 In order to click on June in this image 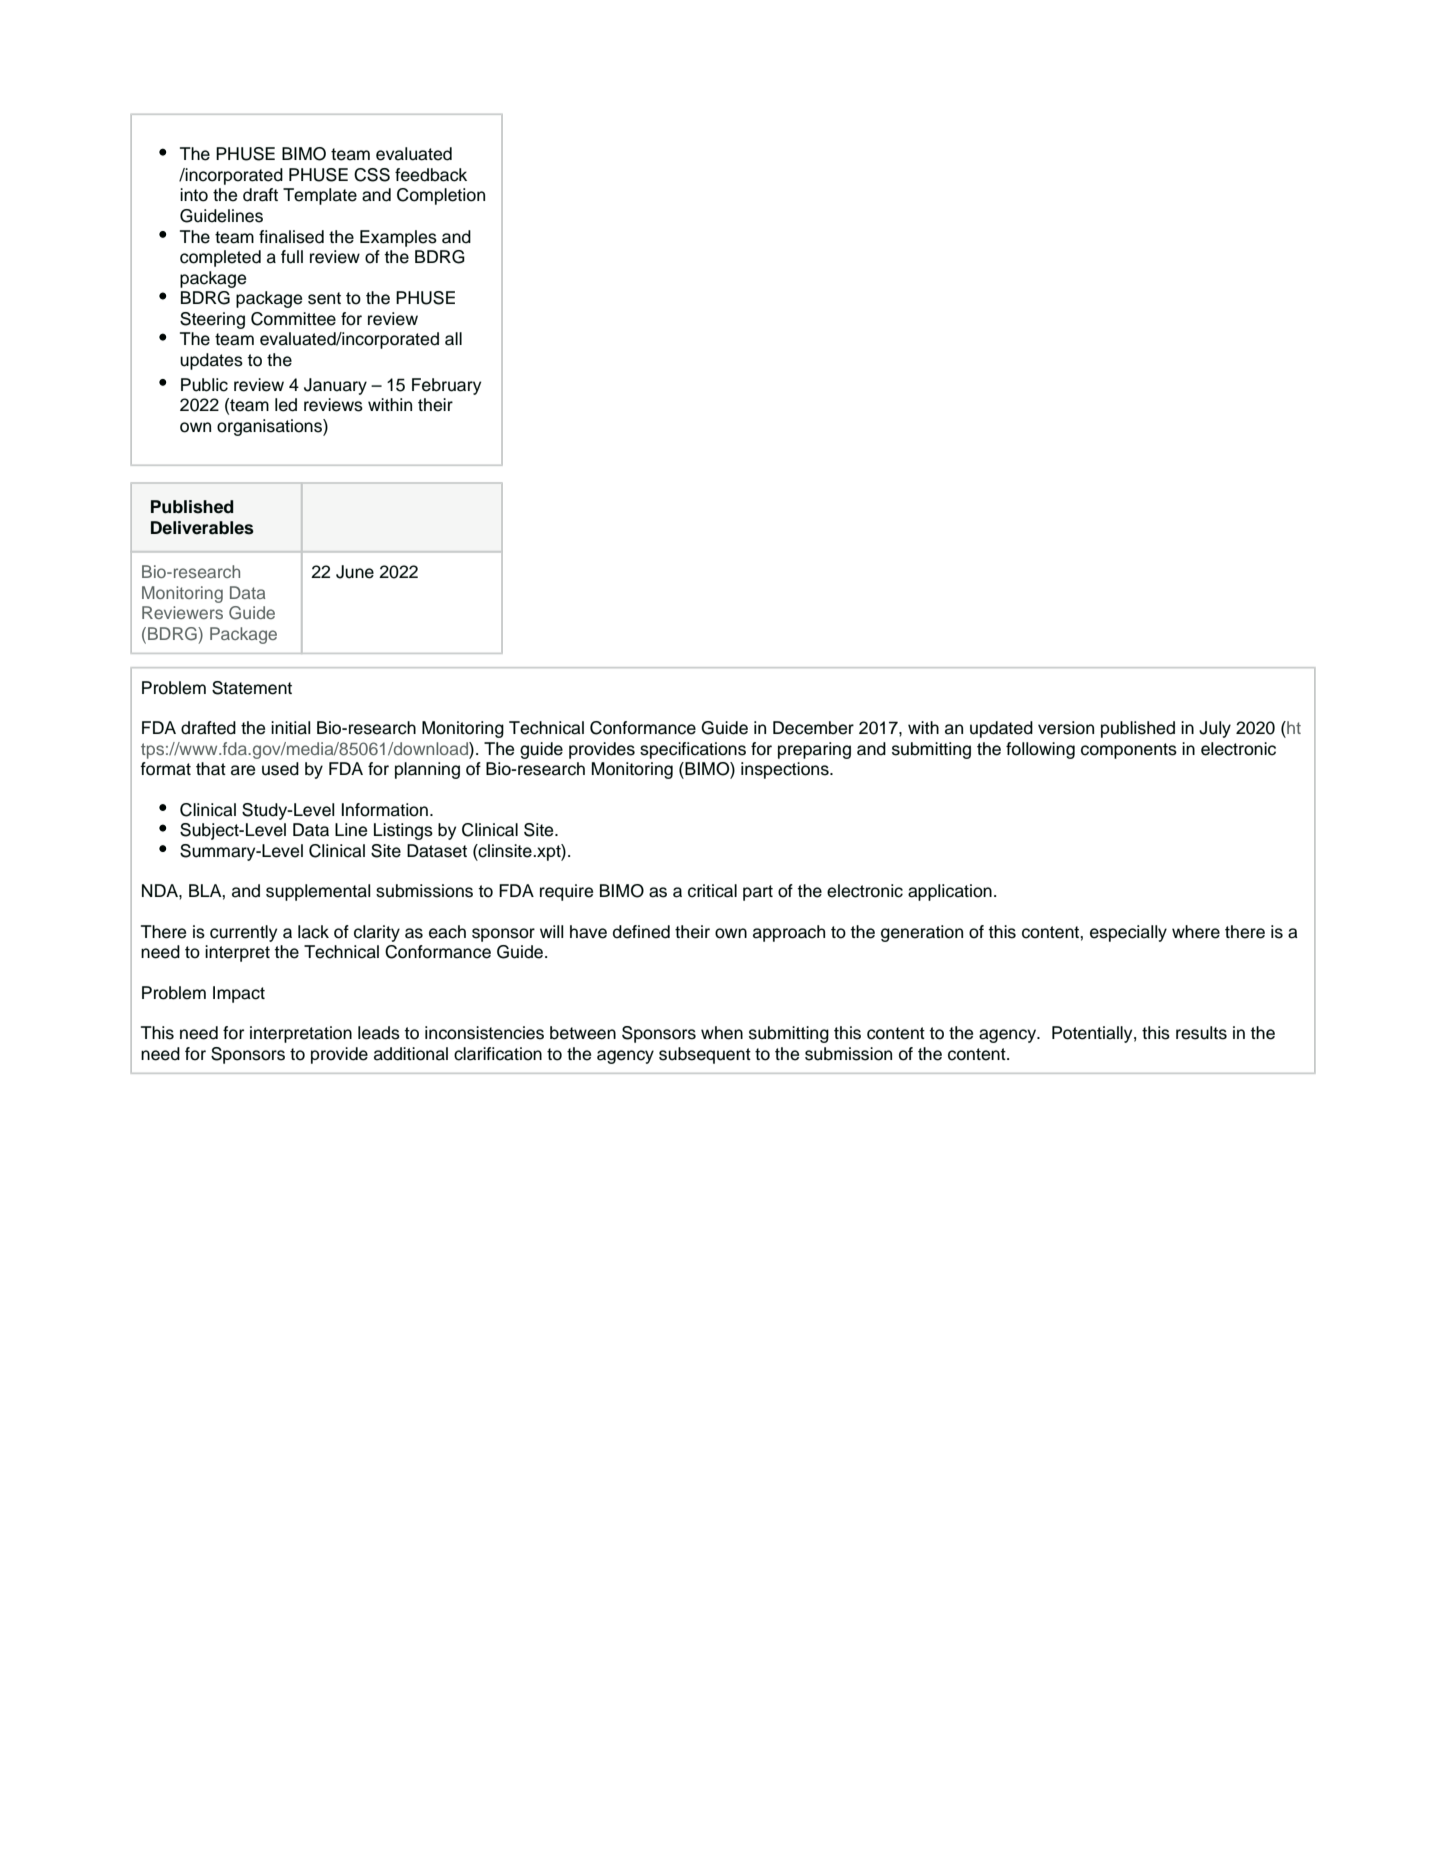, I will do `click(355, 572)`.
